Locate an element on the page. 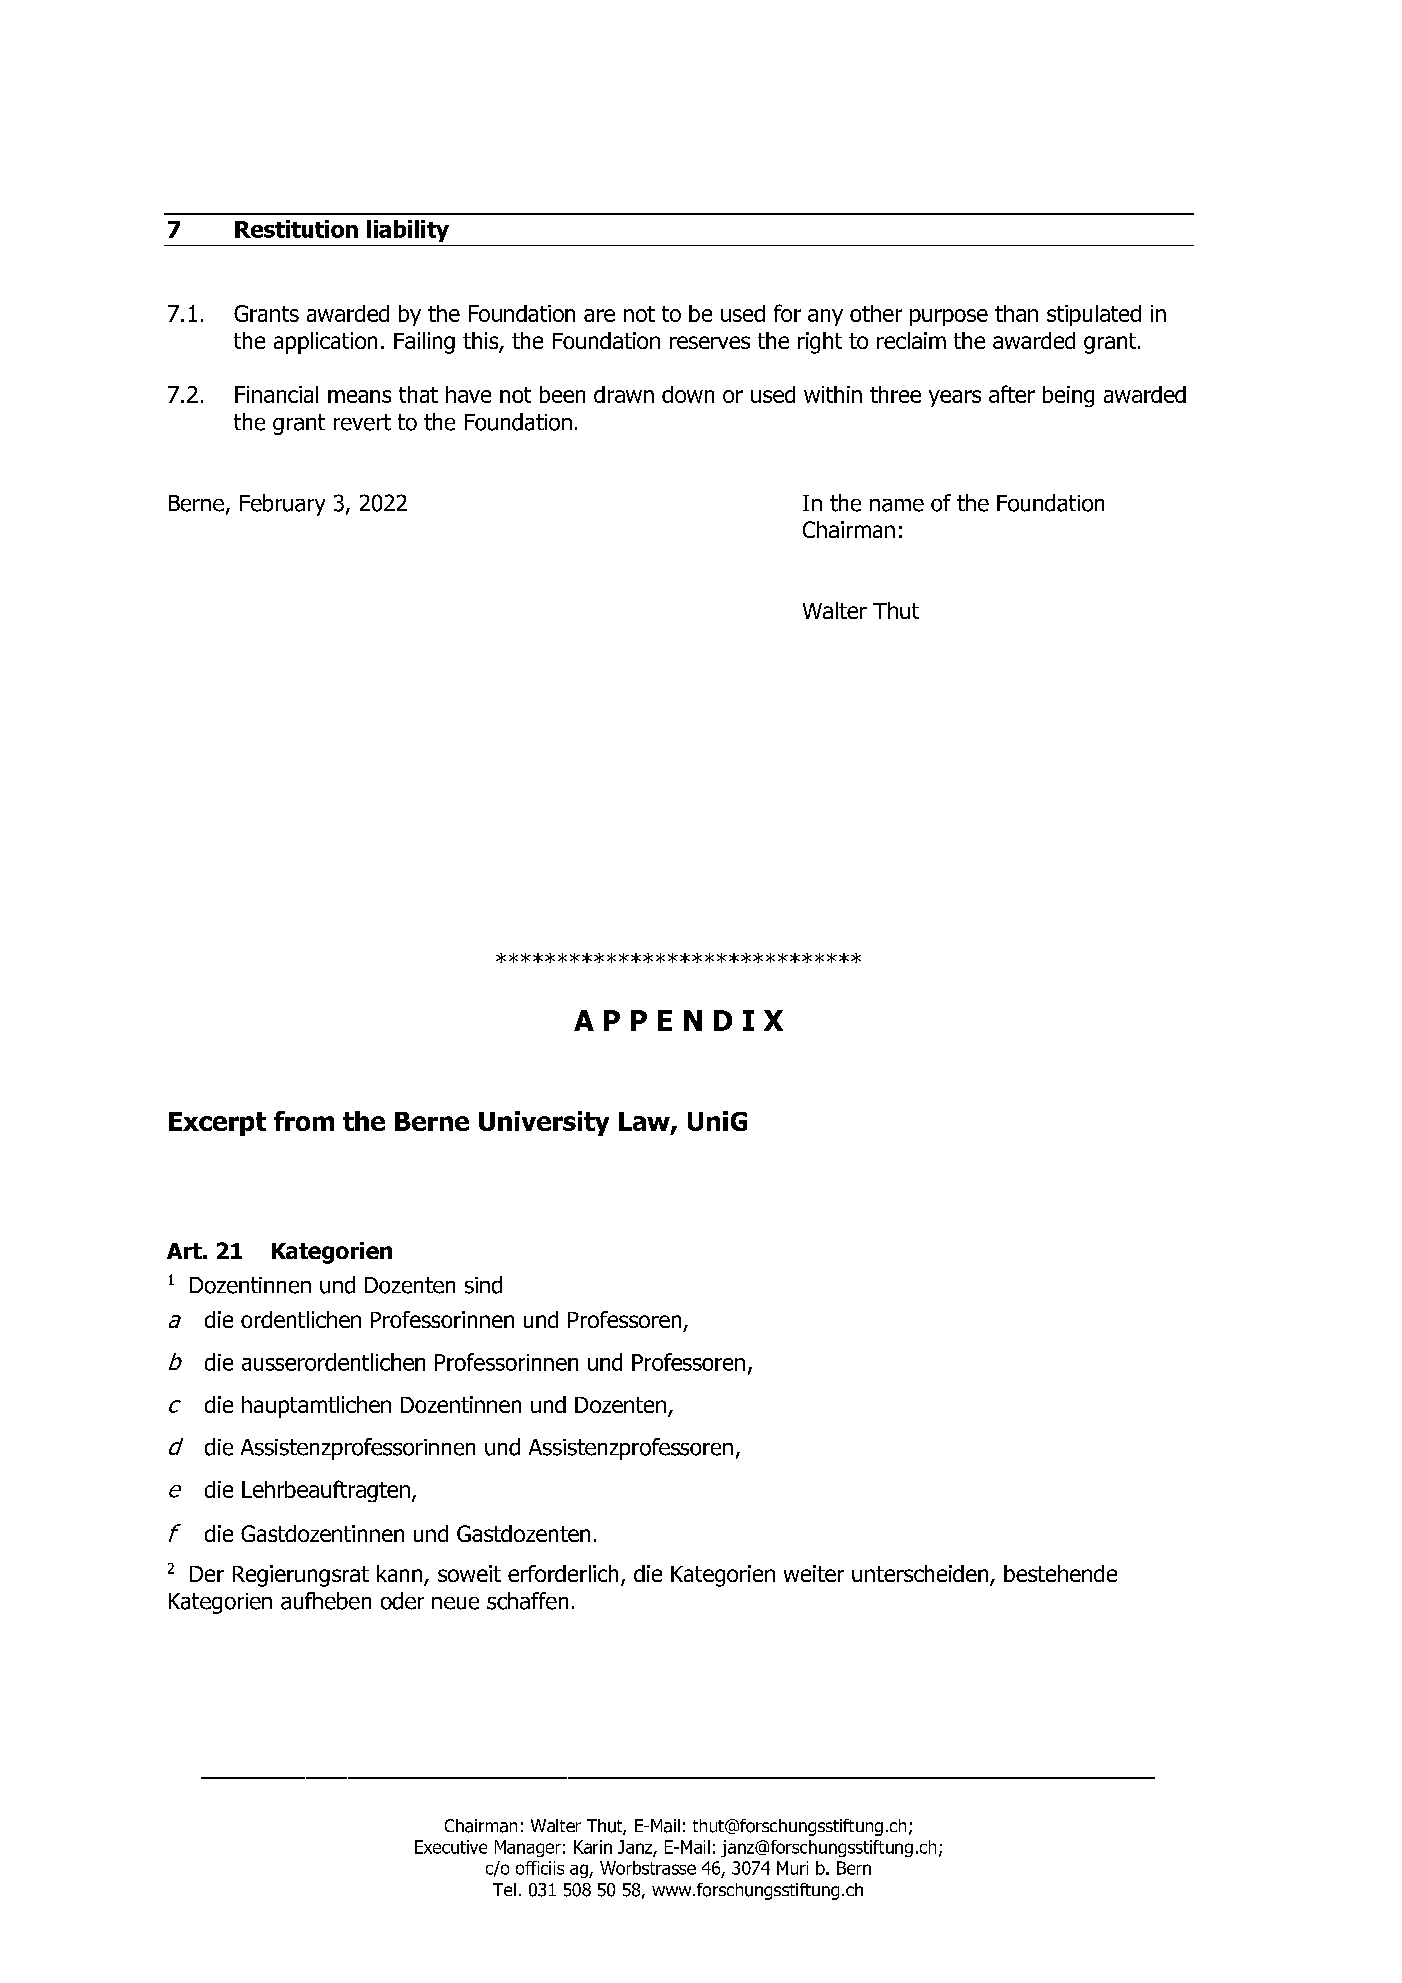  Executive is located at coordinates (451, 1847).
